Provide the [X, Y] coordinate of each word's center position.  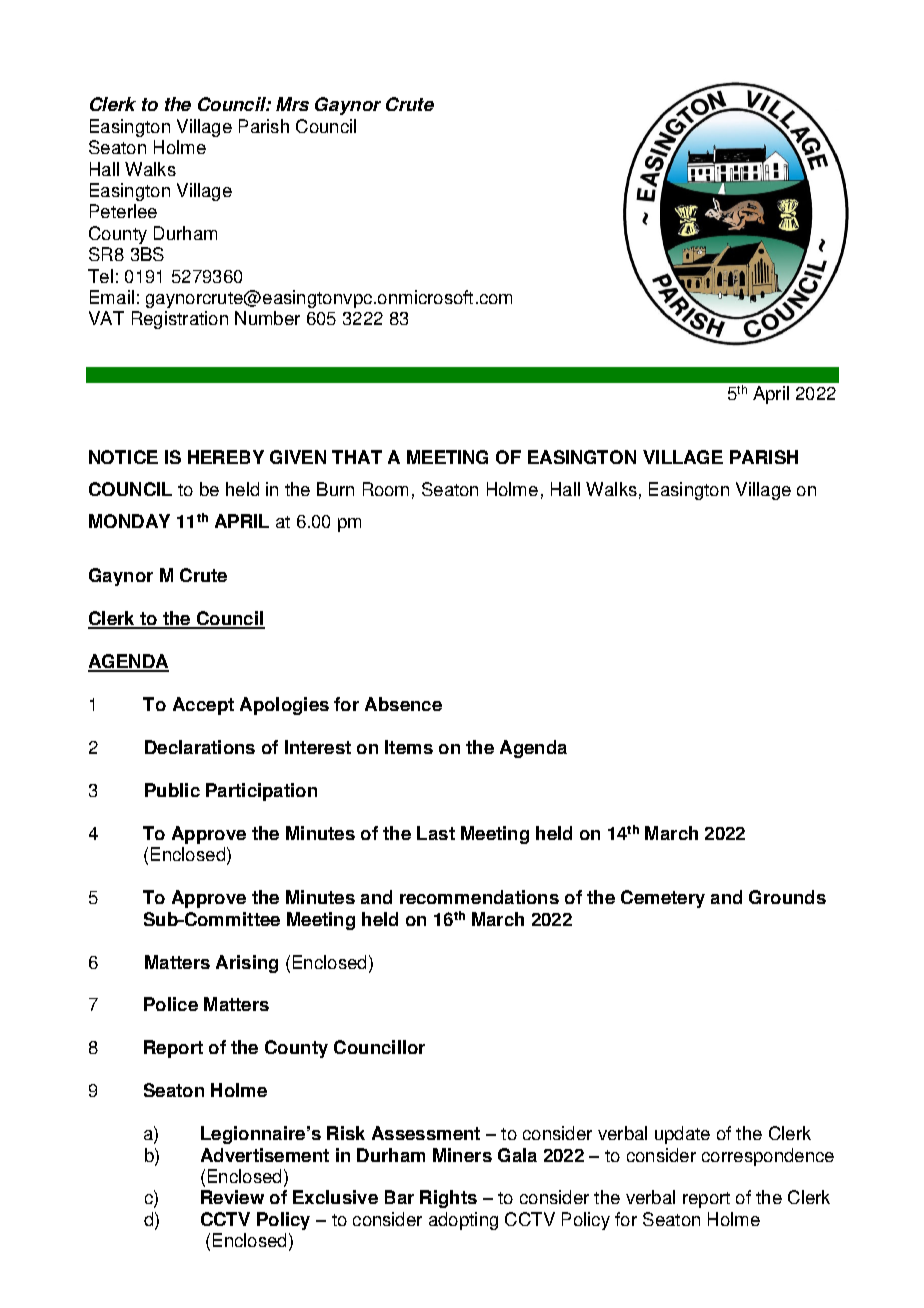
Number [267, 318]
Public [172, 790]
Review [232, 1197]
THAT [357, 457]
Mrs [292, 104]
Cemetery [663, 899]
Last [436, 833]
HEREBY [226, 457]
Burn [335, 489]
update [682, 1135]
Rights [448, 1199]
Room [385, 489]
